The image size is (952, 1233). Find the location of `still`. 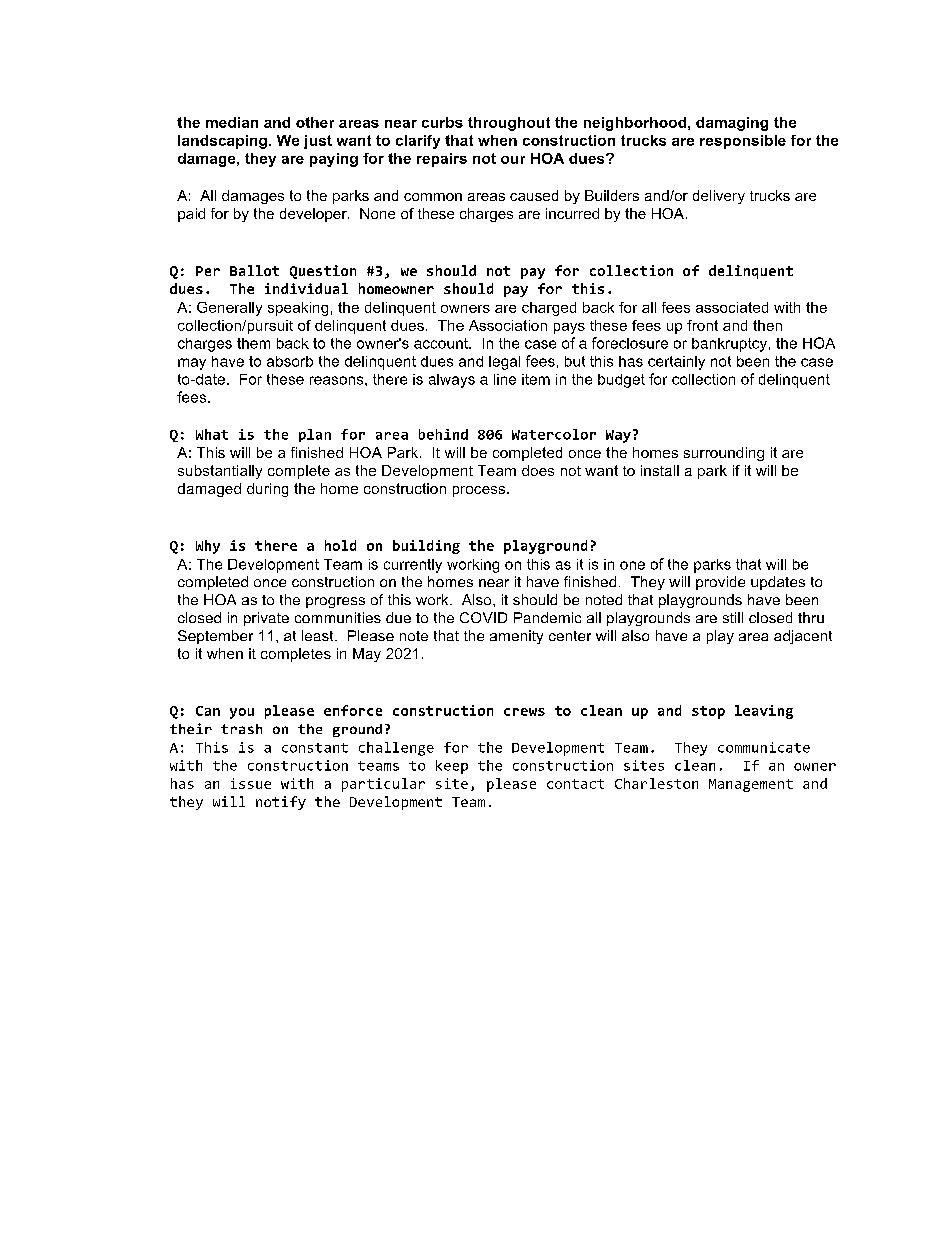

still is located at coordinates (733, 617).
